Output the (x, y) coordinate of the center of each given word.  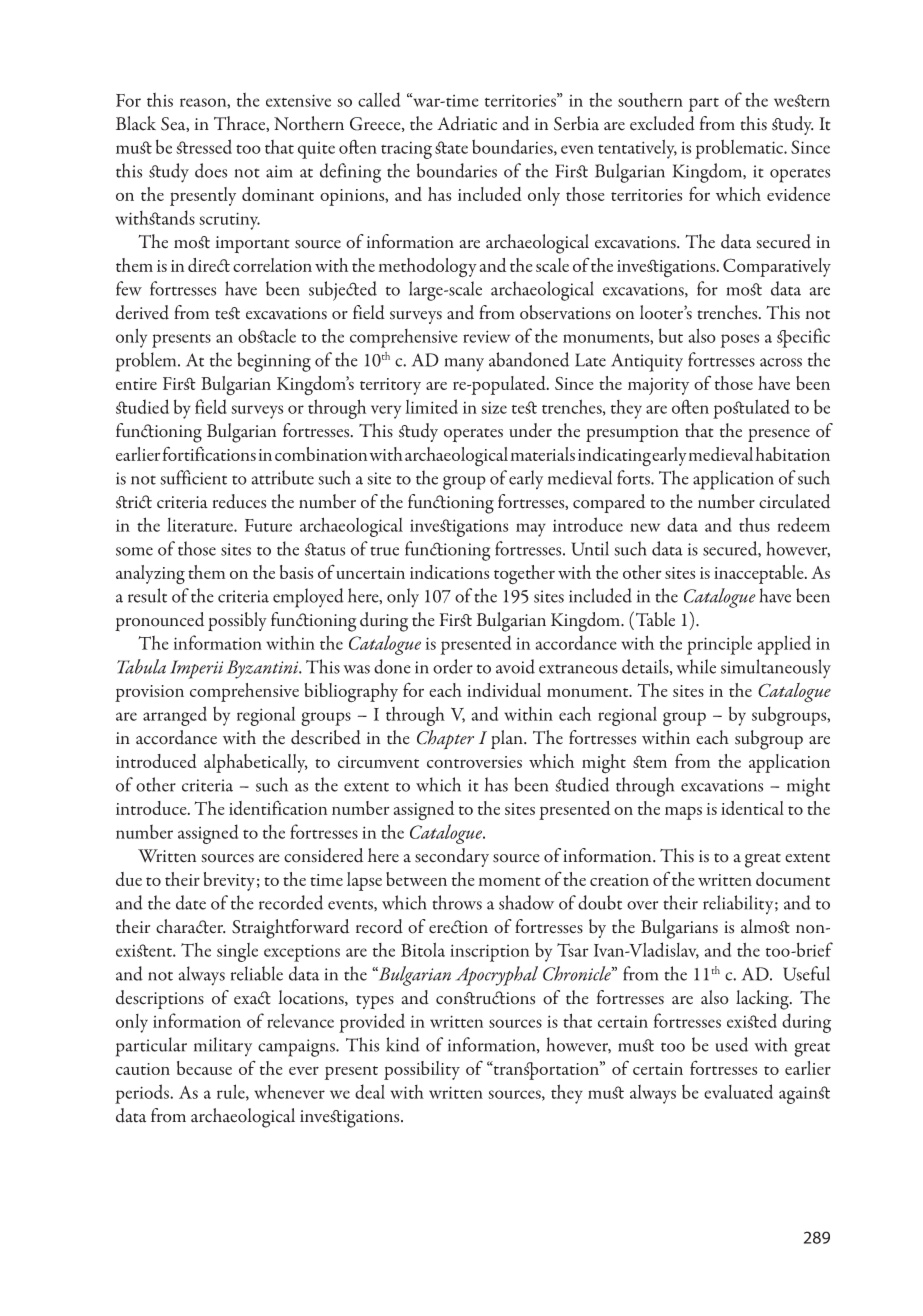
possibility (422, 1070)
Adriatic (467, 123)
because (204, 1068)
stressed (204, 146)
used (732, 1044)
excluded (662, 123)
